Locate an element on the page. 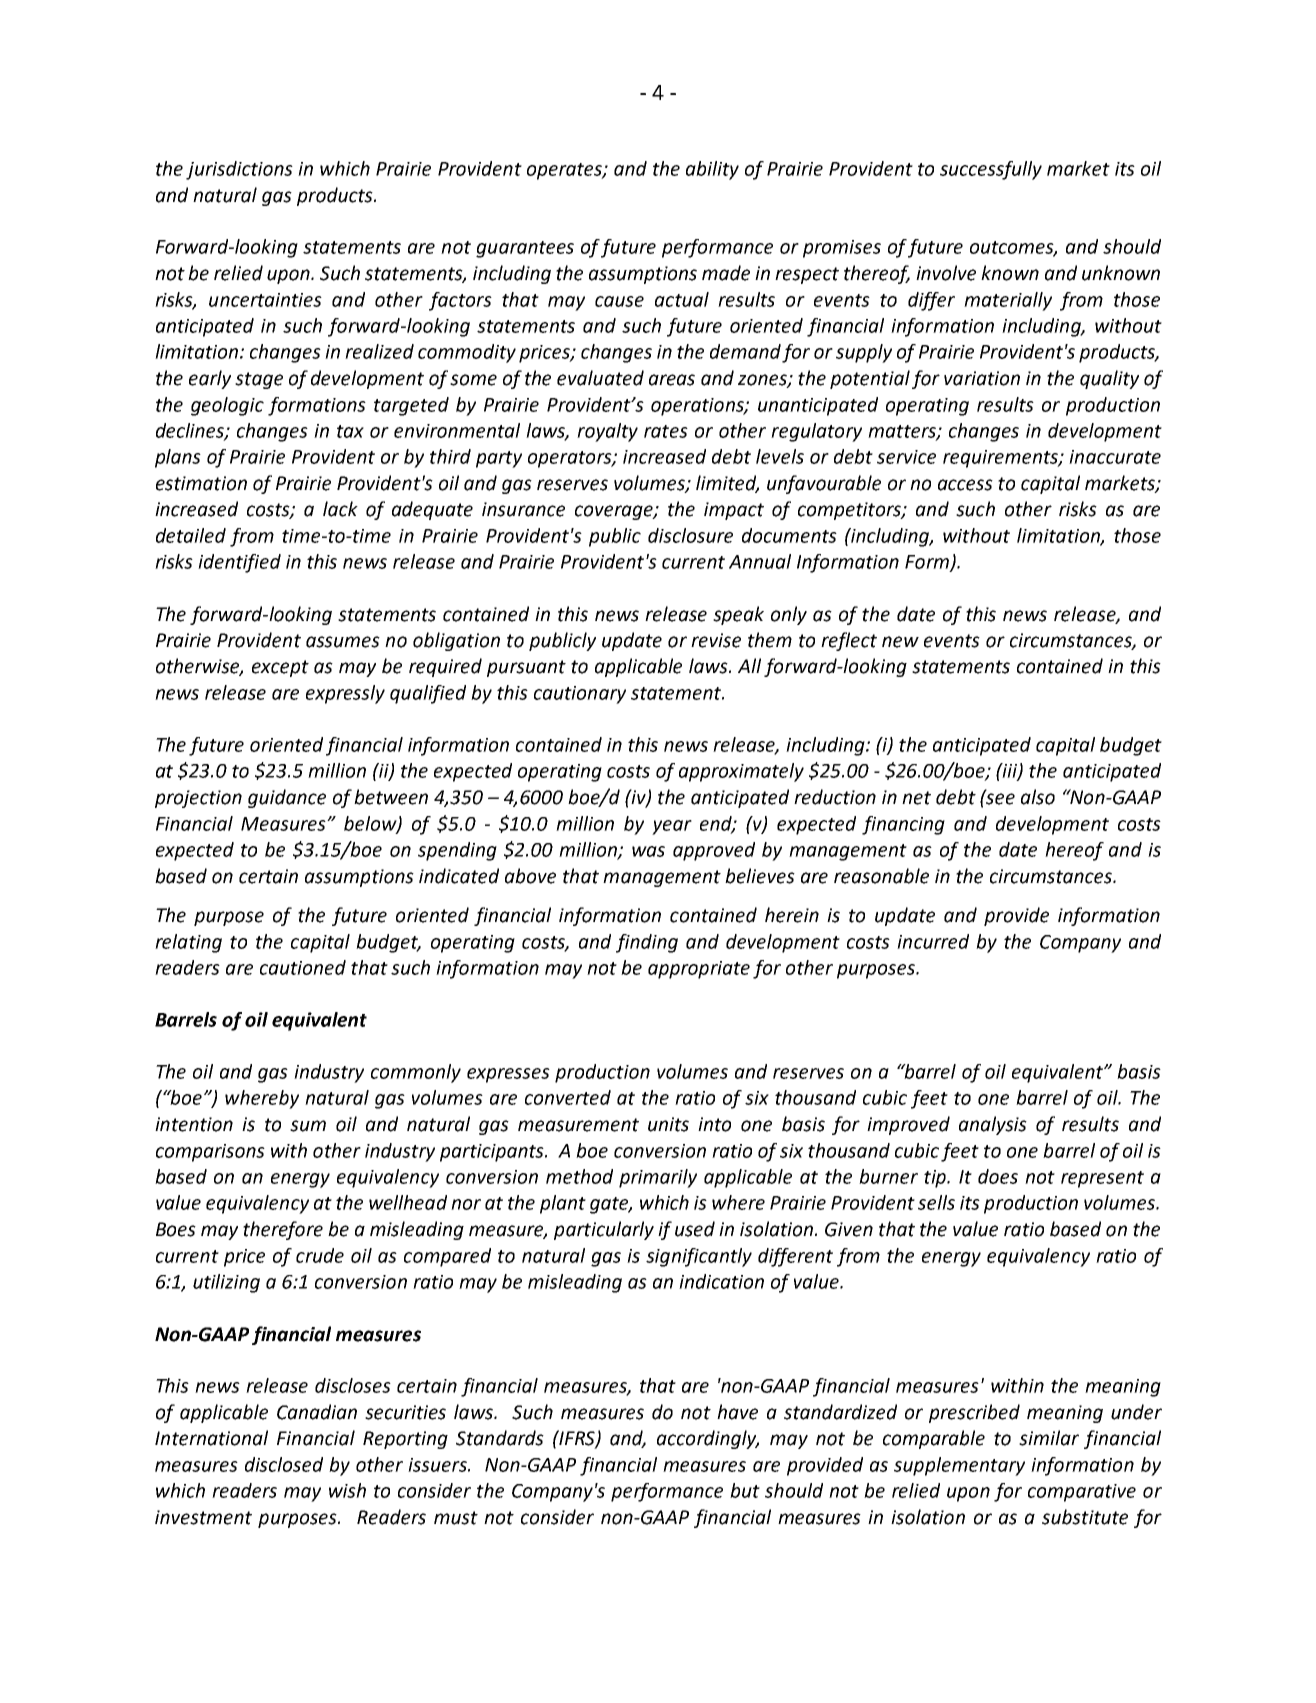 Image resolution: width=1316 pixels, height=1703 pixels. ability is located at coordinates (712, 170).
